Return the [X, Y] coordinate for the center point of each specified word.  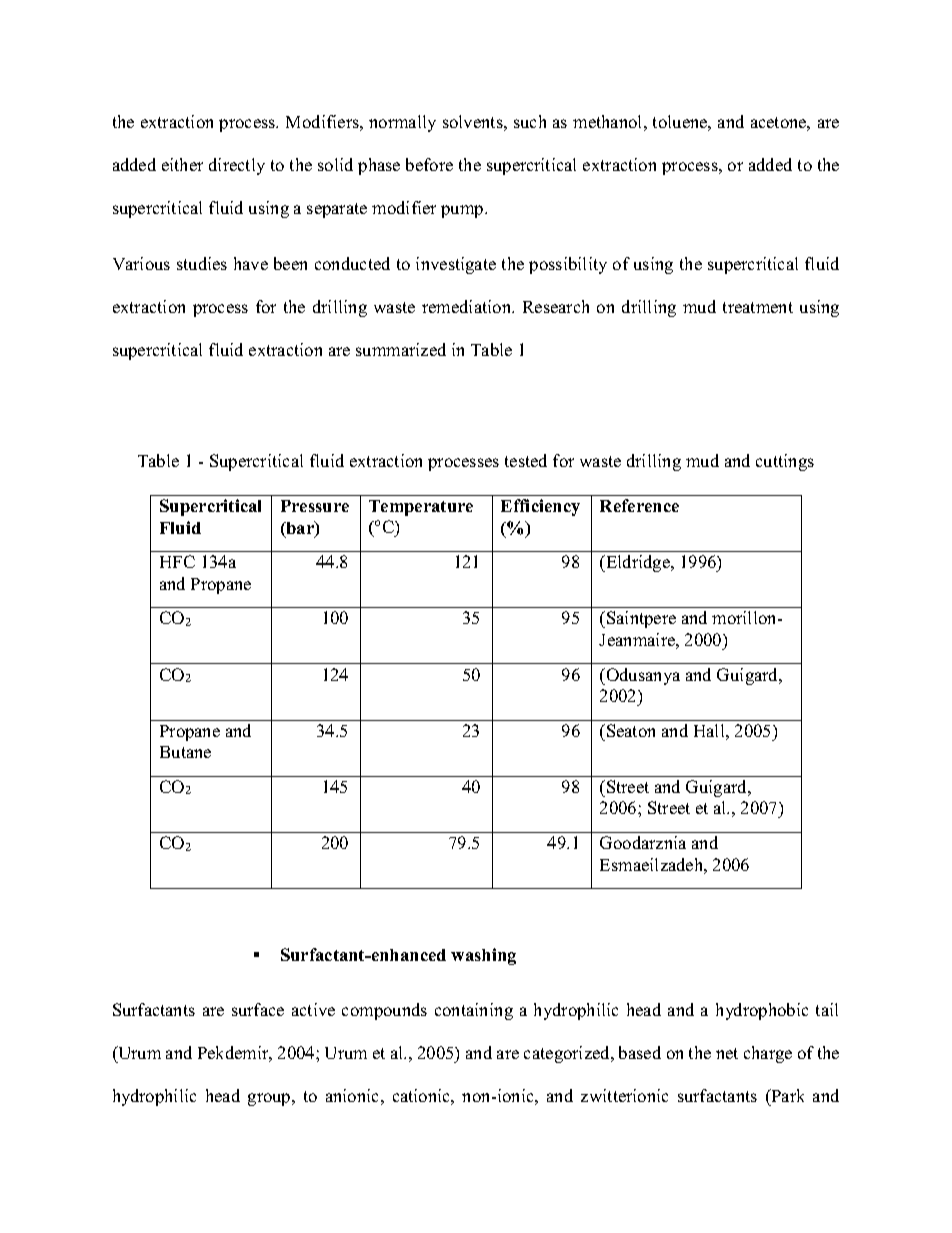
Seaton [631, 730]
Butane [185, 752]
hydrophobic [762, 1011]
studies [202, 263]
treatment [758, 307]
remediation [468, 306]
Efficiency [540, 507]
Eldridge [638, 563]
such [530, 121]
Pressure [315, 506]
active [313, 1009]
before [429, 164]
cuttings [785, 462]
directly [237, 166]
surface [258, 1009]
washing [483, 956]
